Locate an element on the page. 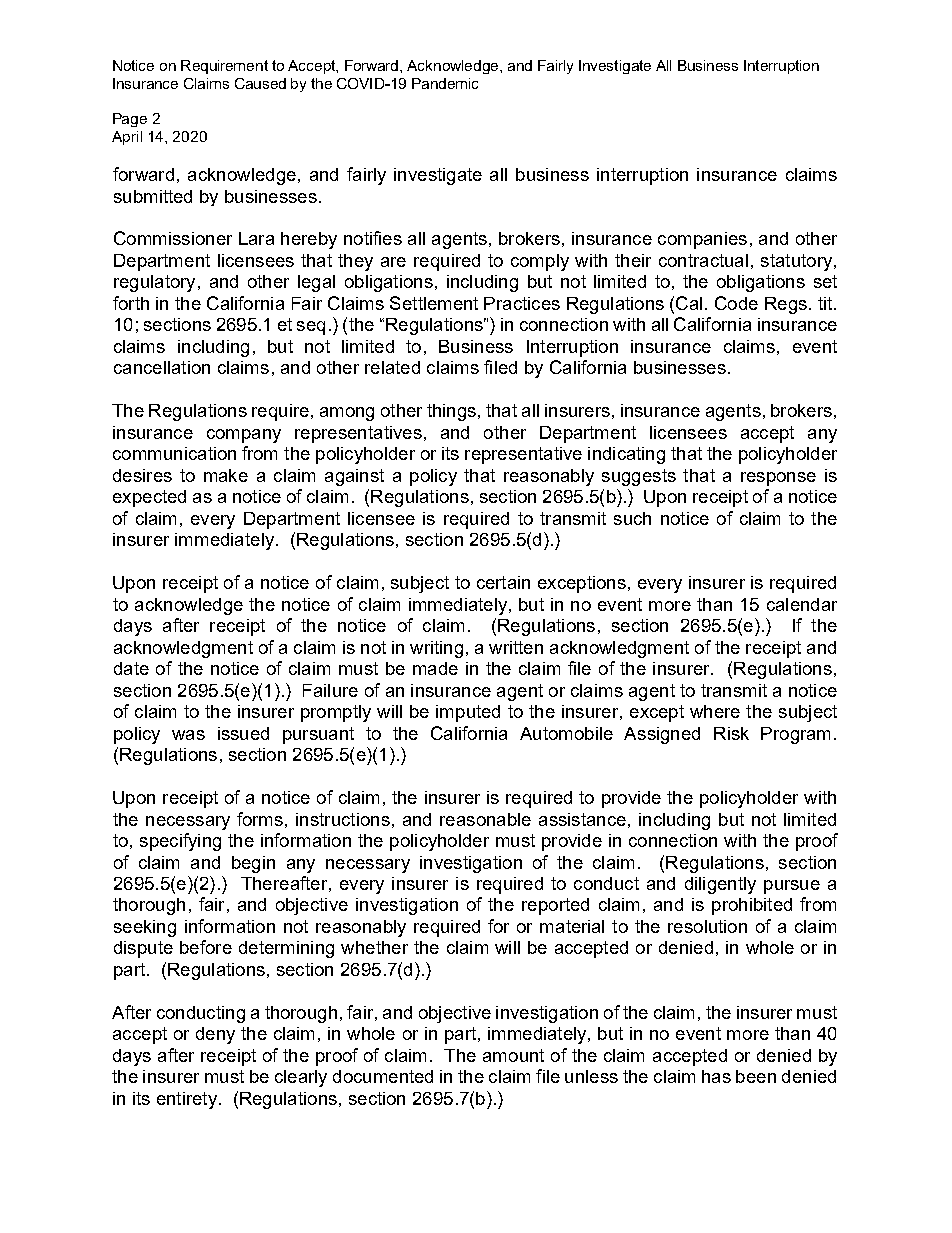 This page has width=952, height=1233. amount is located at coordinates (513, 1055).
